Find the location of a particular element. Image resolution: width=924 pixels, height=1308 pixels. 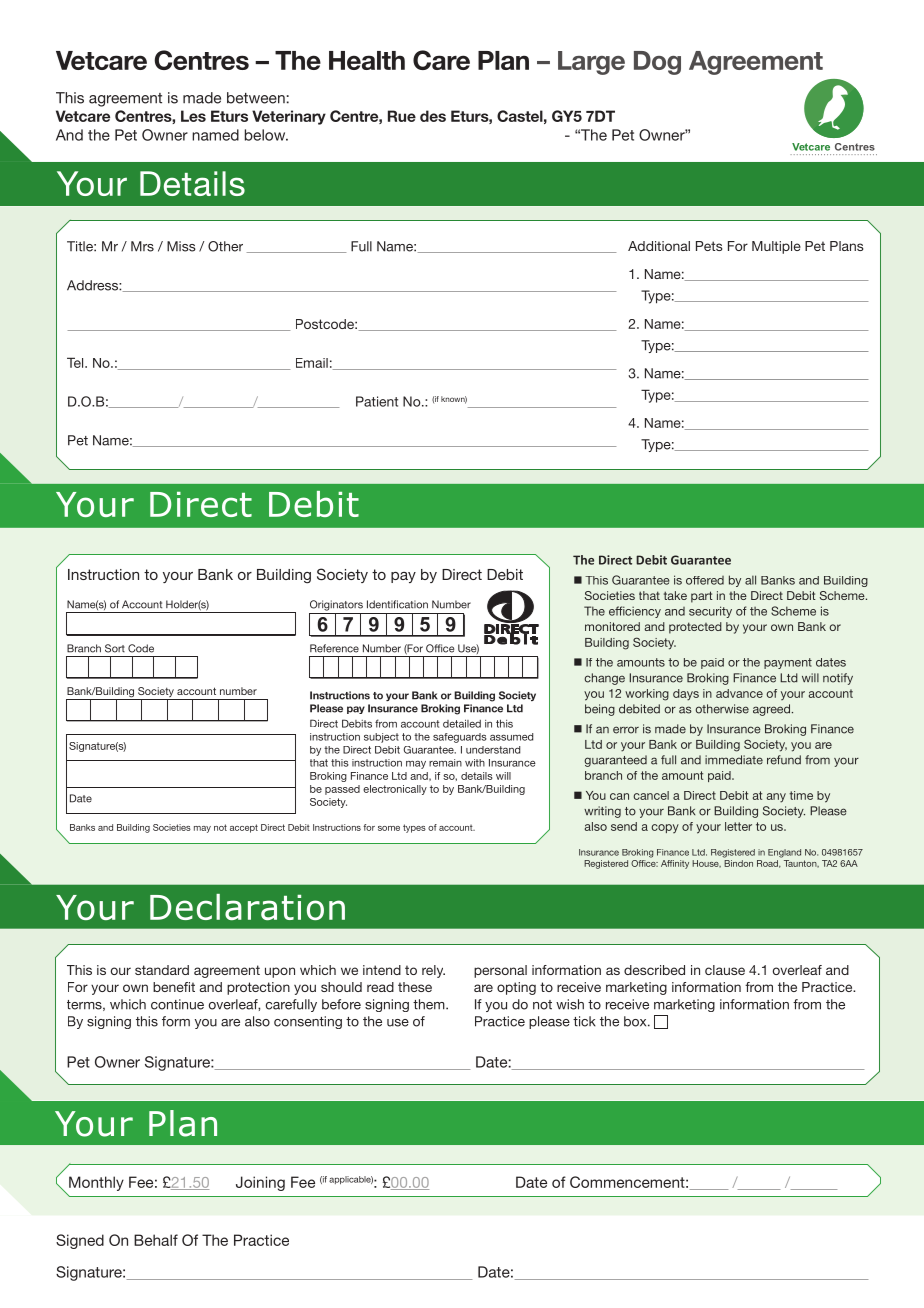

standard is located at coordinates (162, 970).
